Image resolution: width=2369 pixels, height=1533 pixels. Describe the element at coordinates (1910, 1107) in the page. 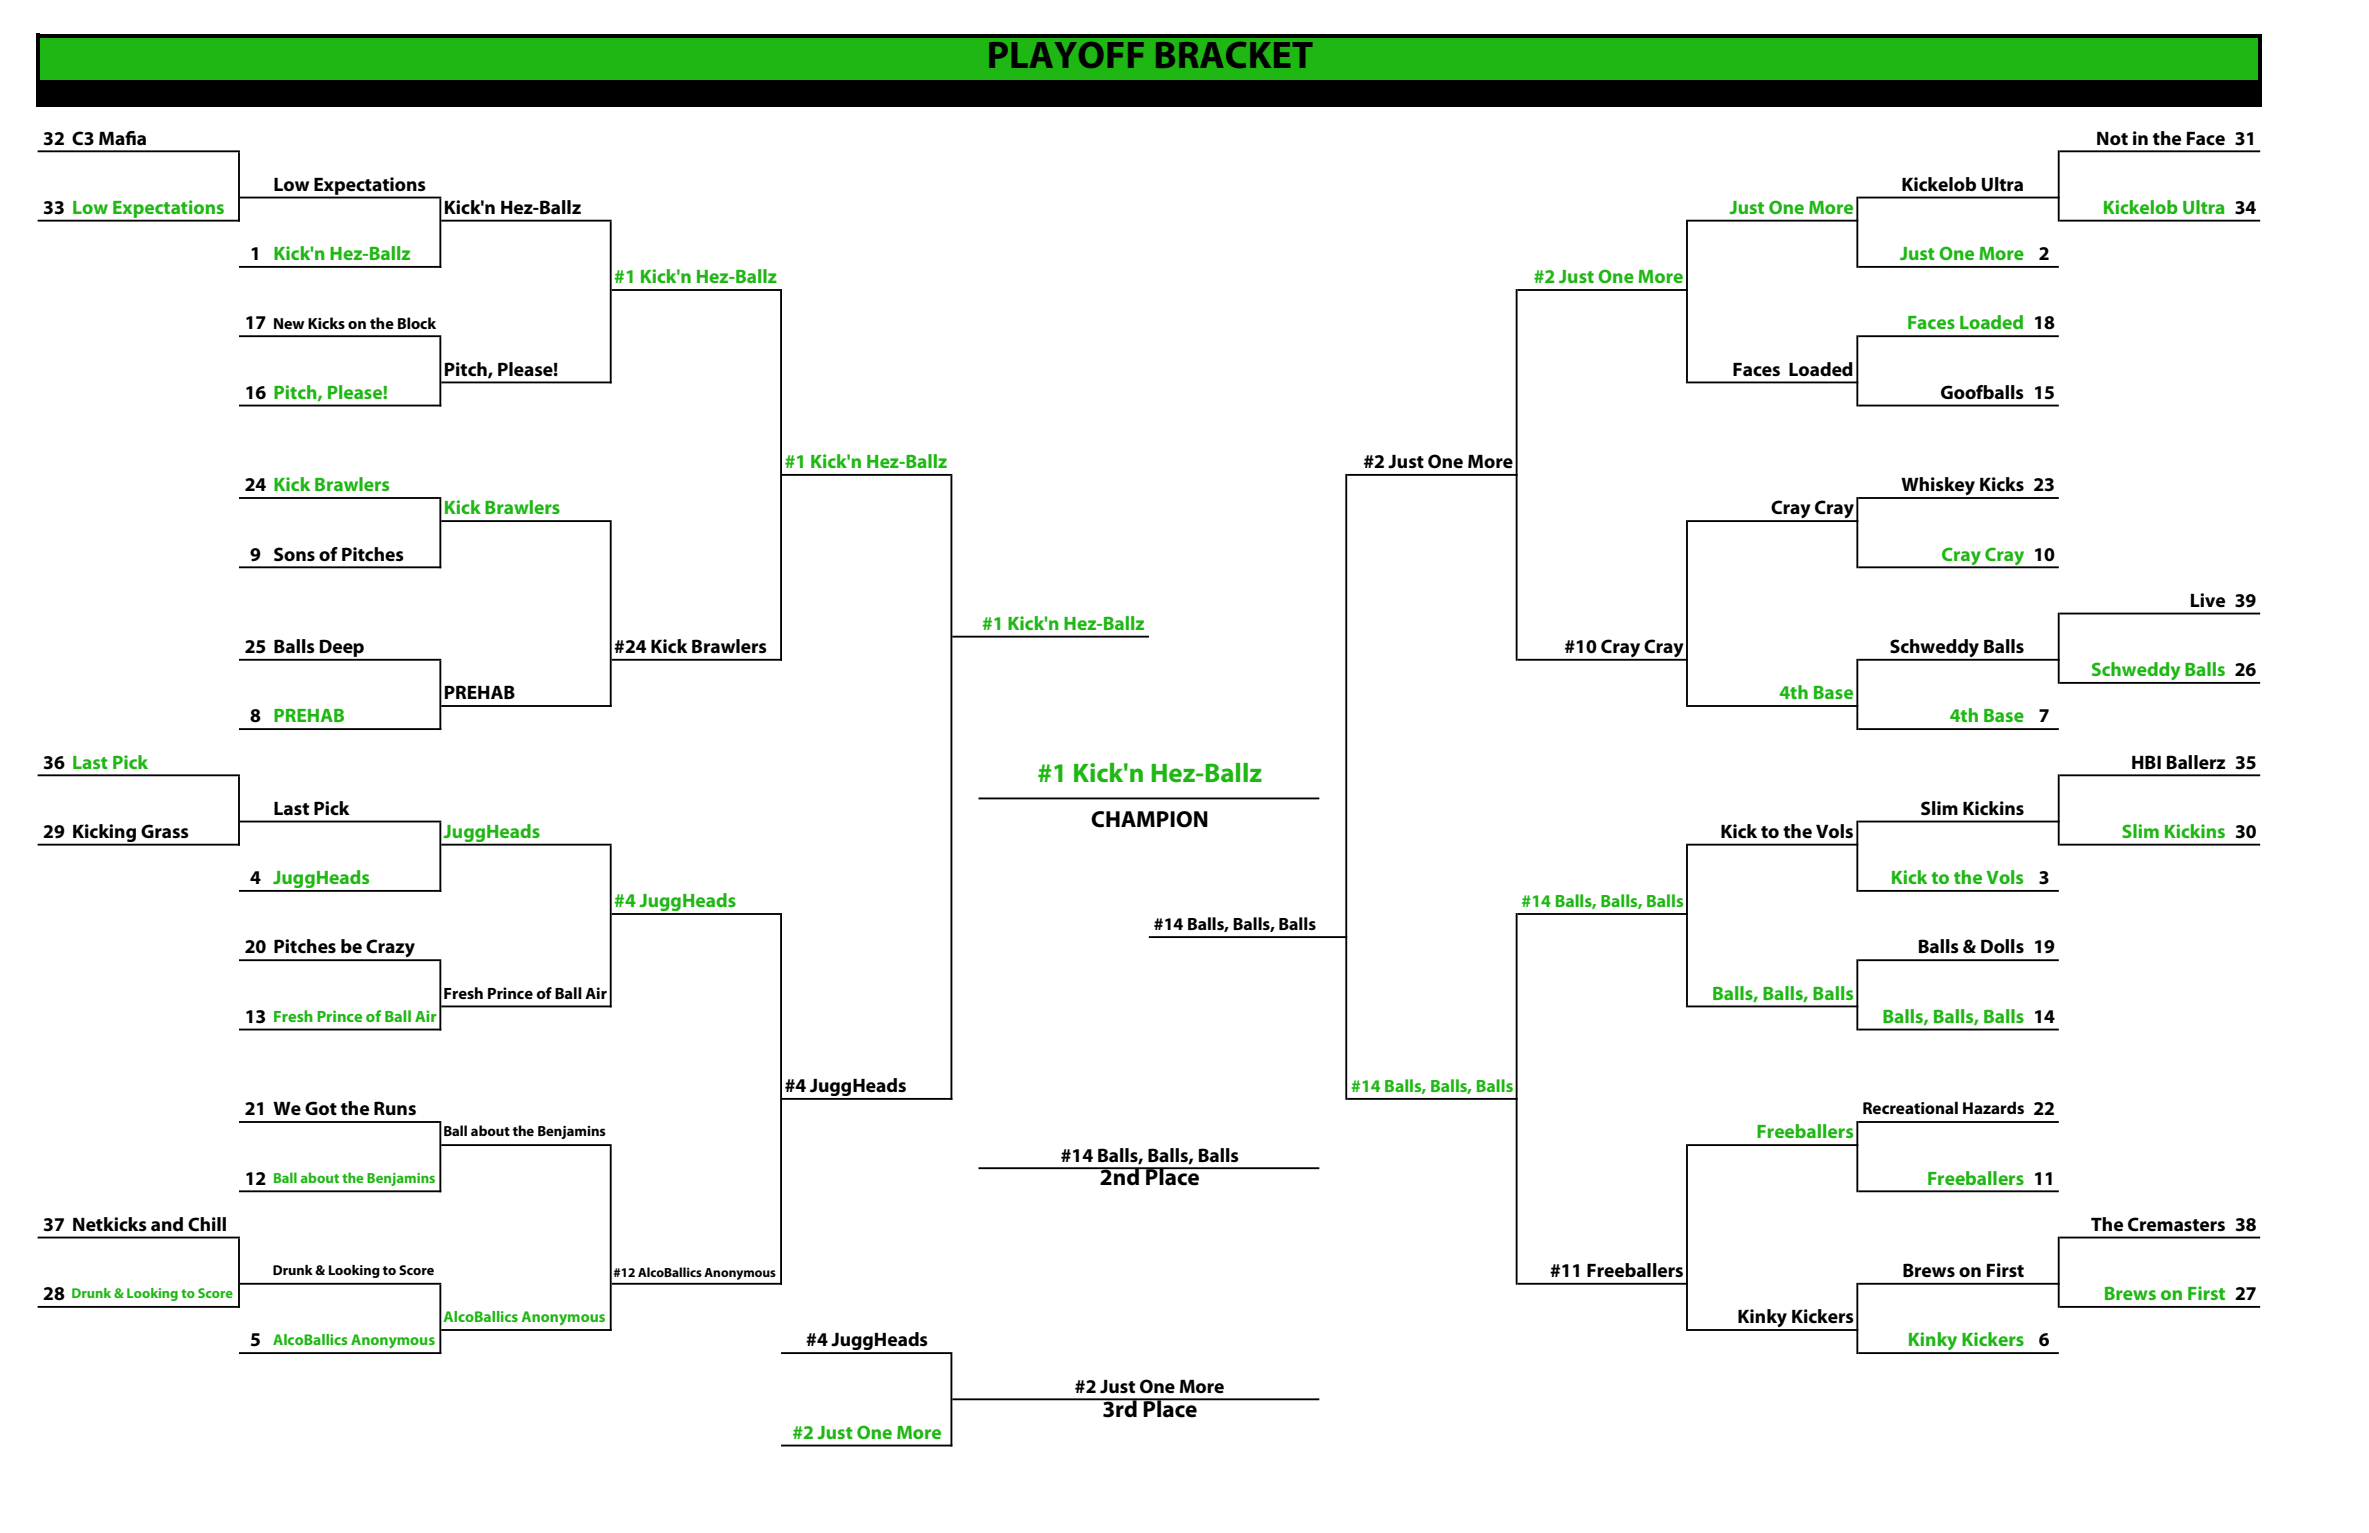

I see `Recreational` at that location.
